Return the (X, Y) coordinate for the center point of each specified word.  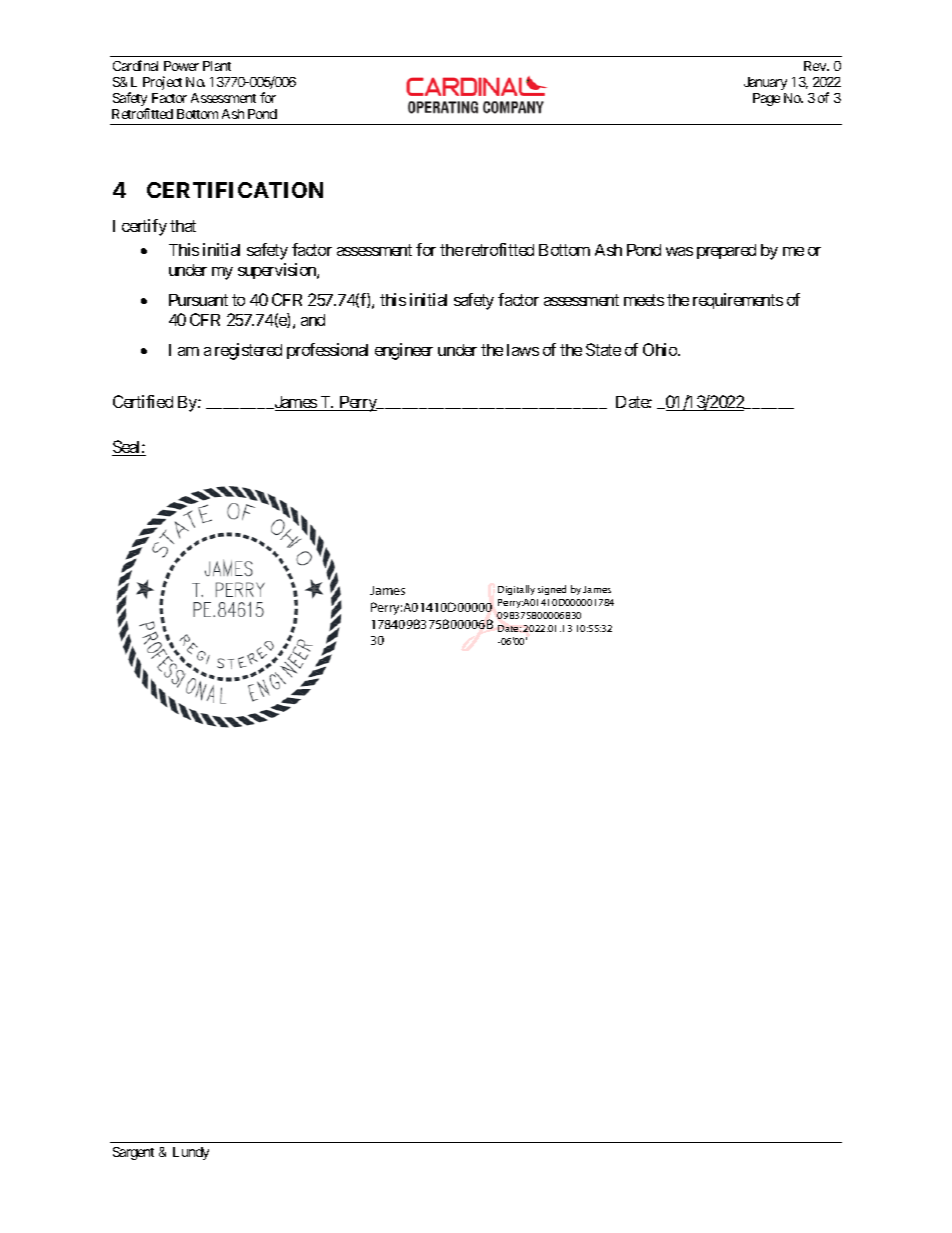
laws (523, 350)
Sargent (133, 1153)
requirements (738, 301)
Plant (217, 66)
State (603, 349)
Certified (143, 401)
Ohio (661, 349)
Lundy (191, 1153)
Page (766, 99)
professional (327, 351)
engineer (404, 351)
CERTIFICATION (235, 190)
